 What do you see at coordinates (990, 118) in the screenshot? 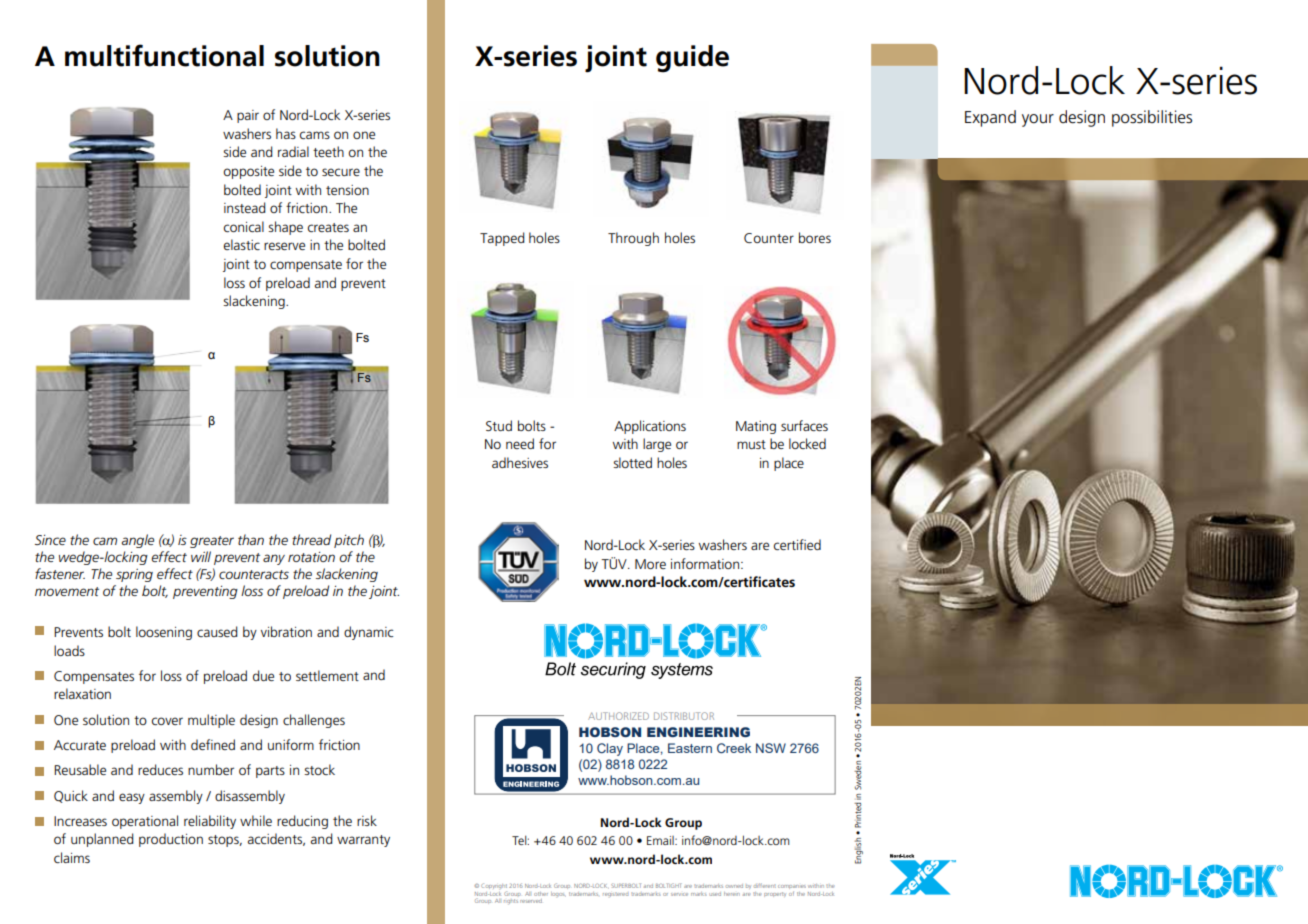
I see `Expand` at bounding box center [990, 118].
